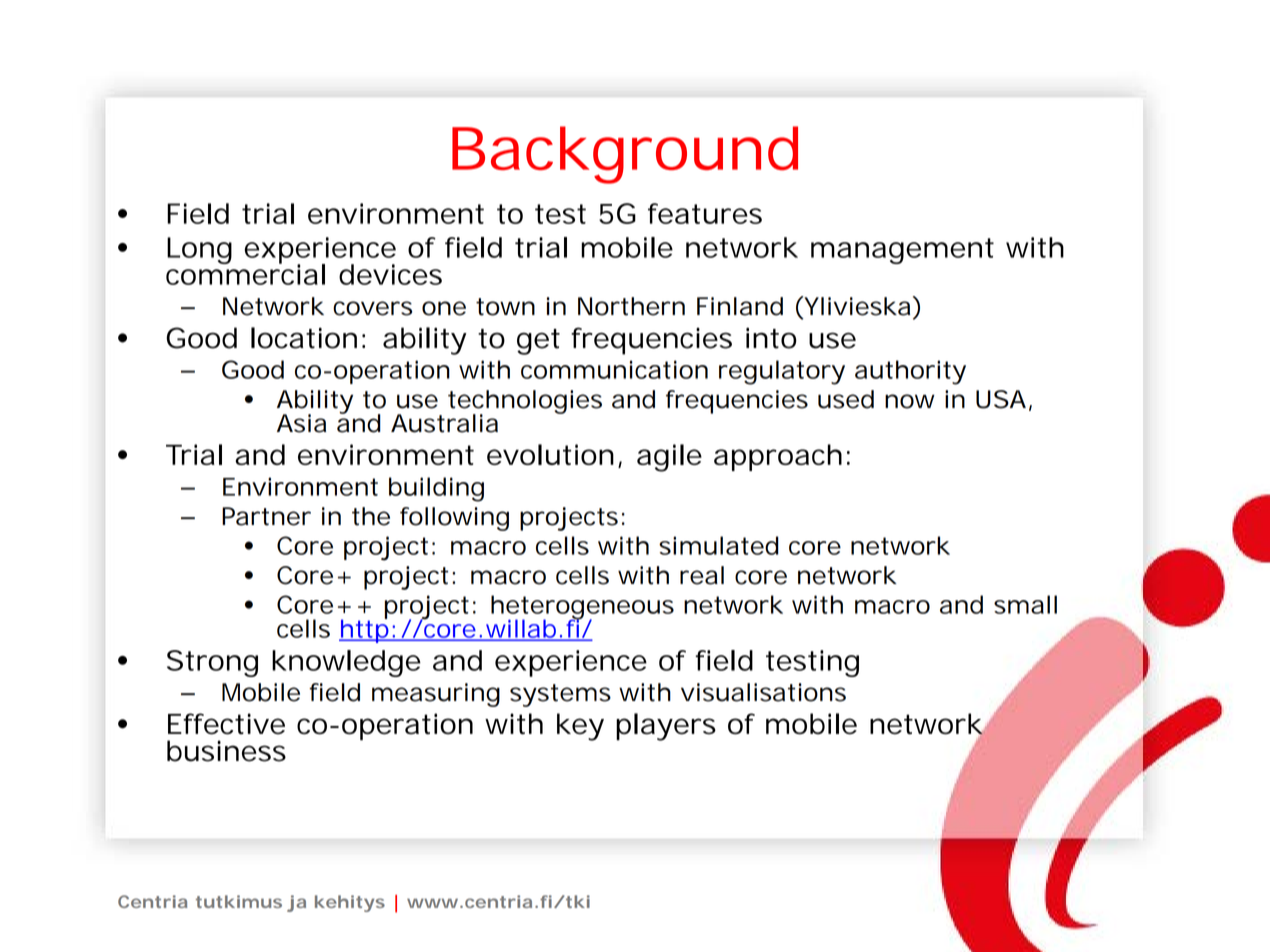 This document has width=1270, height=952. Describe the element at coordinates (390, 274) in the document. I see `devices` at that location.
